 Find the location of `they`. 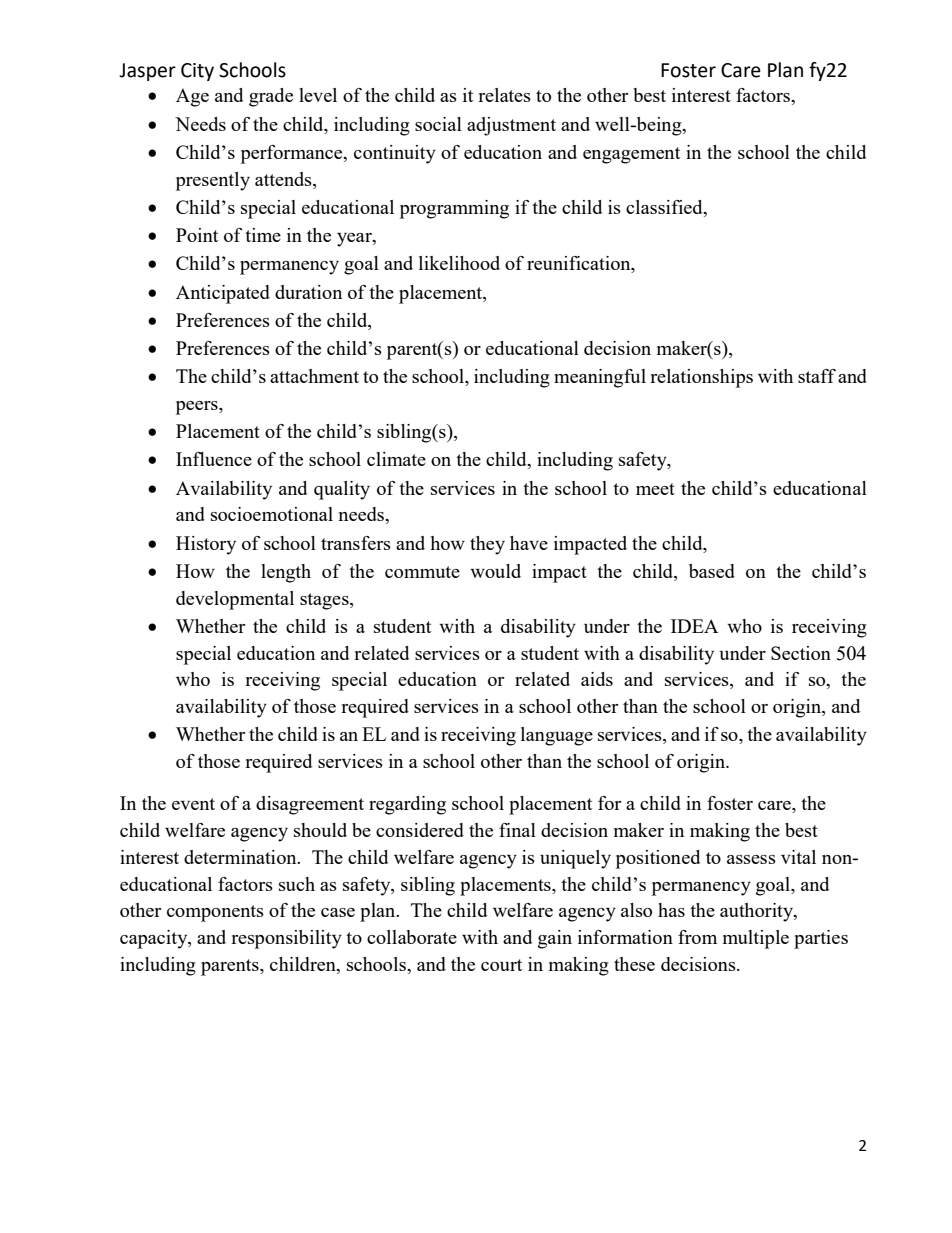

they is located at coordinates (487, 545).
